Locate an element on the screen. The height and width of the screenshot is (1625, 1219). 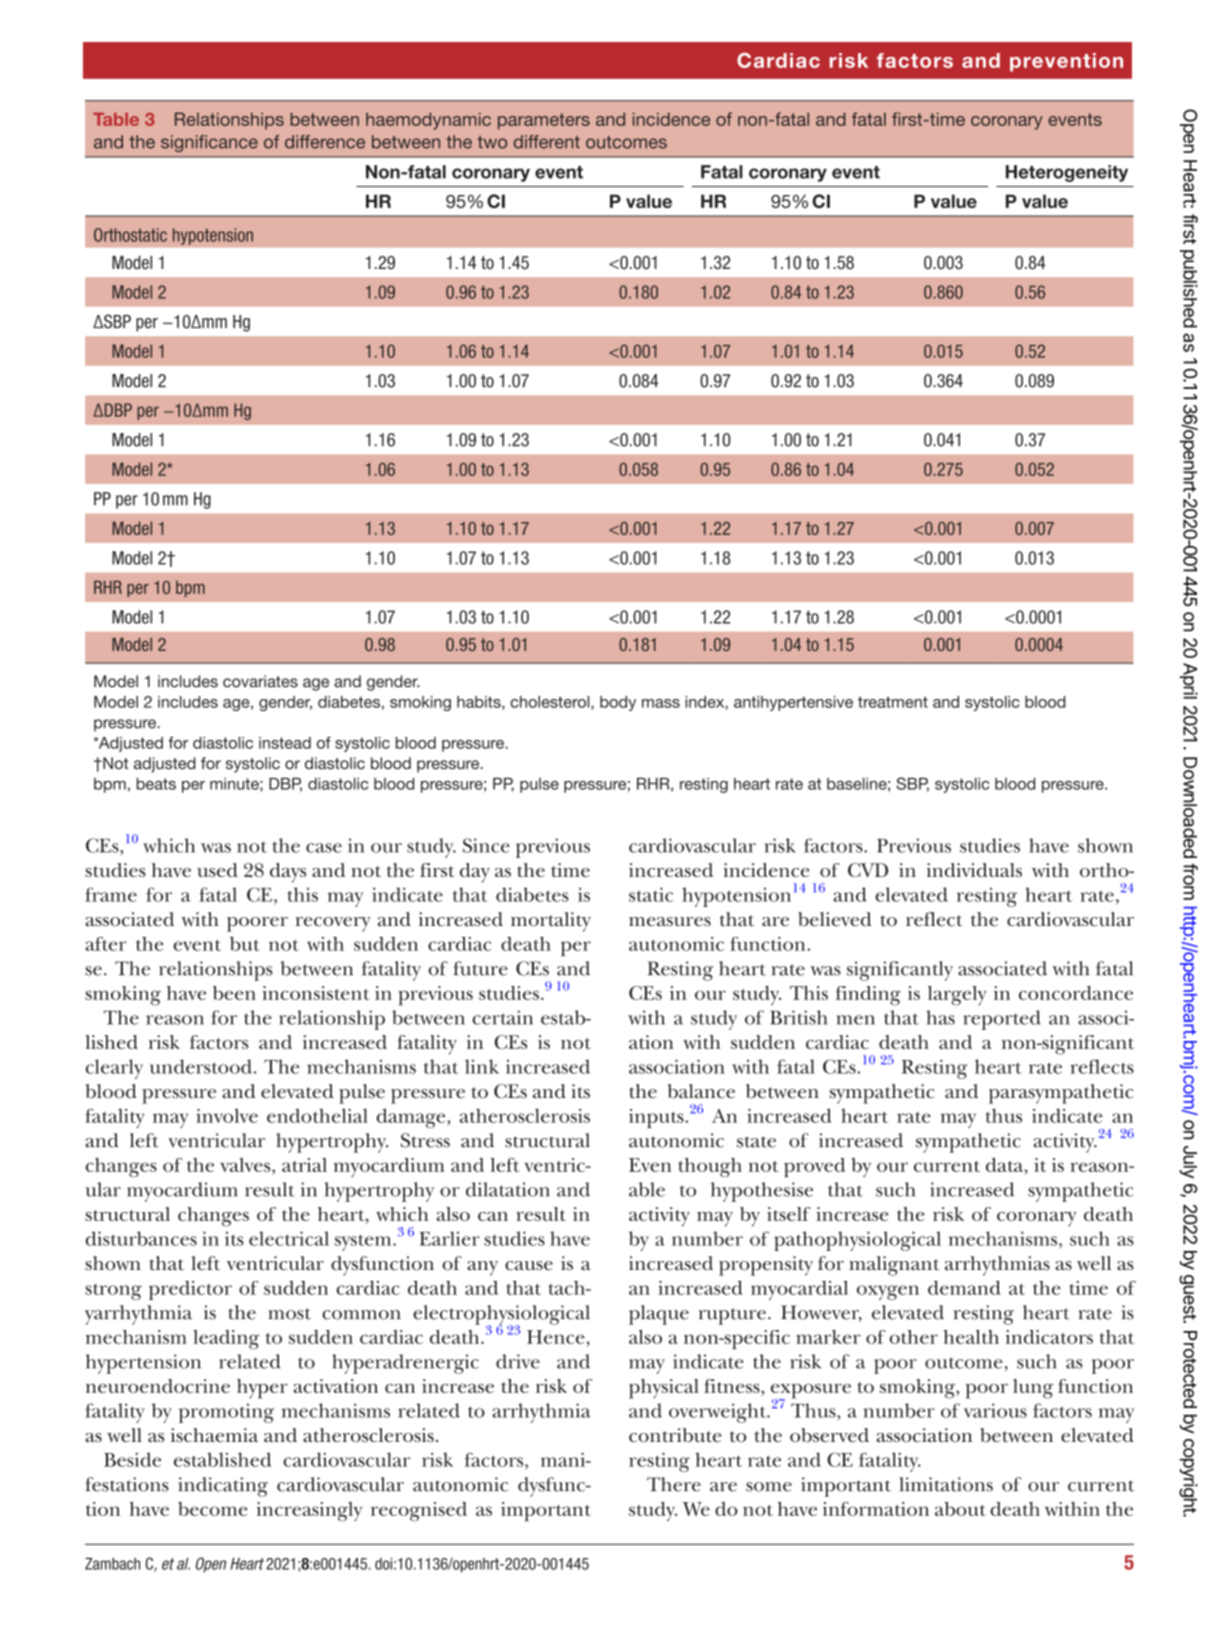
treatment is located at coordinates (893, 702).
